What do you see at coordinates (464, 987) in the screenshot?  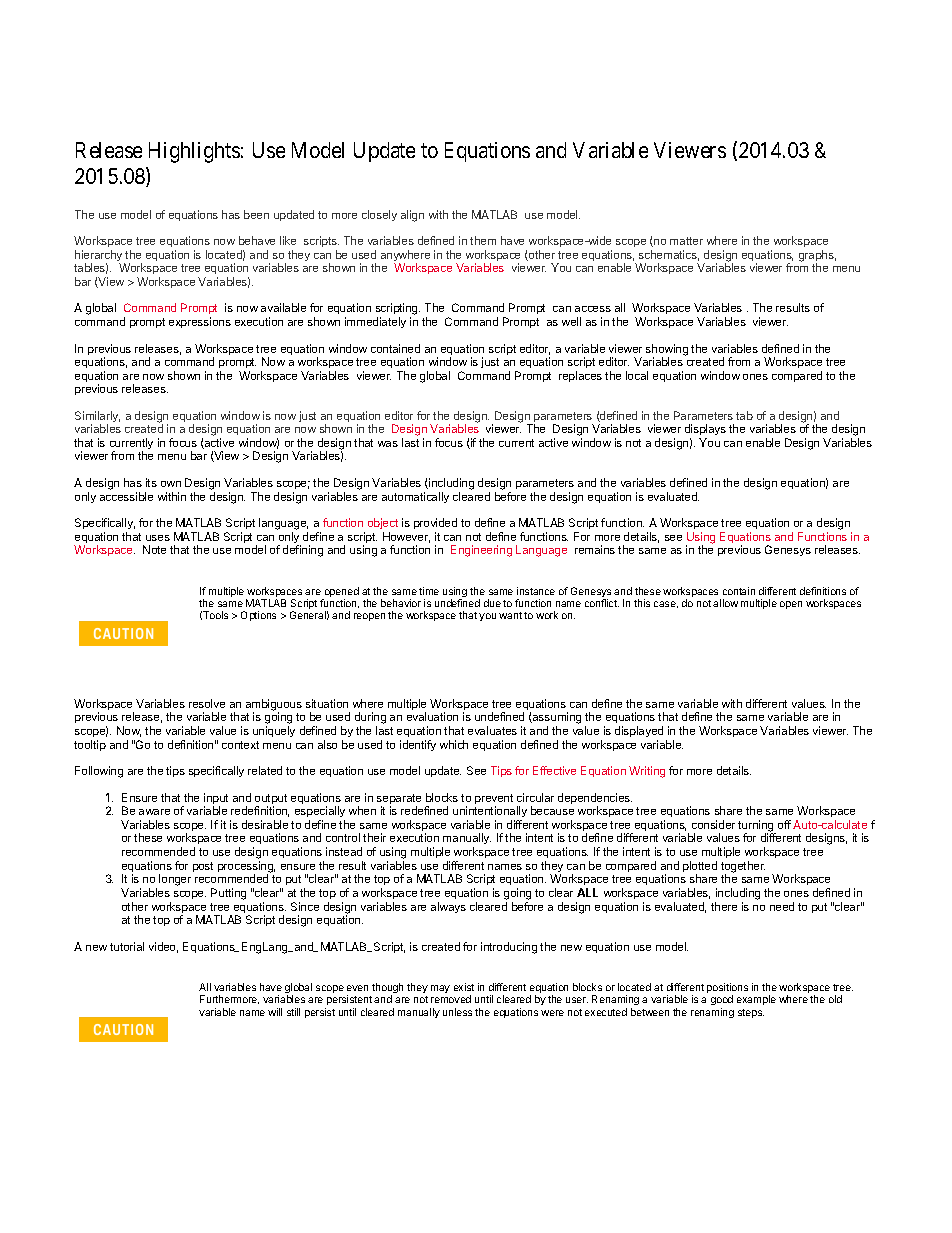 I see `exist` at bounding box center [464, 987].
